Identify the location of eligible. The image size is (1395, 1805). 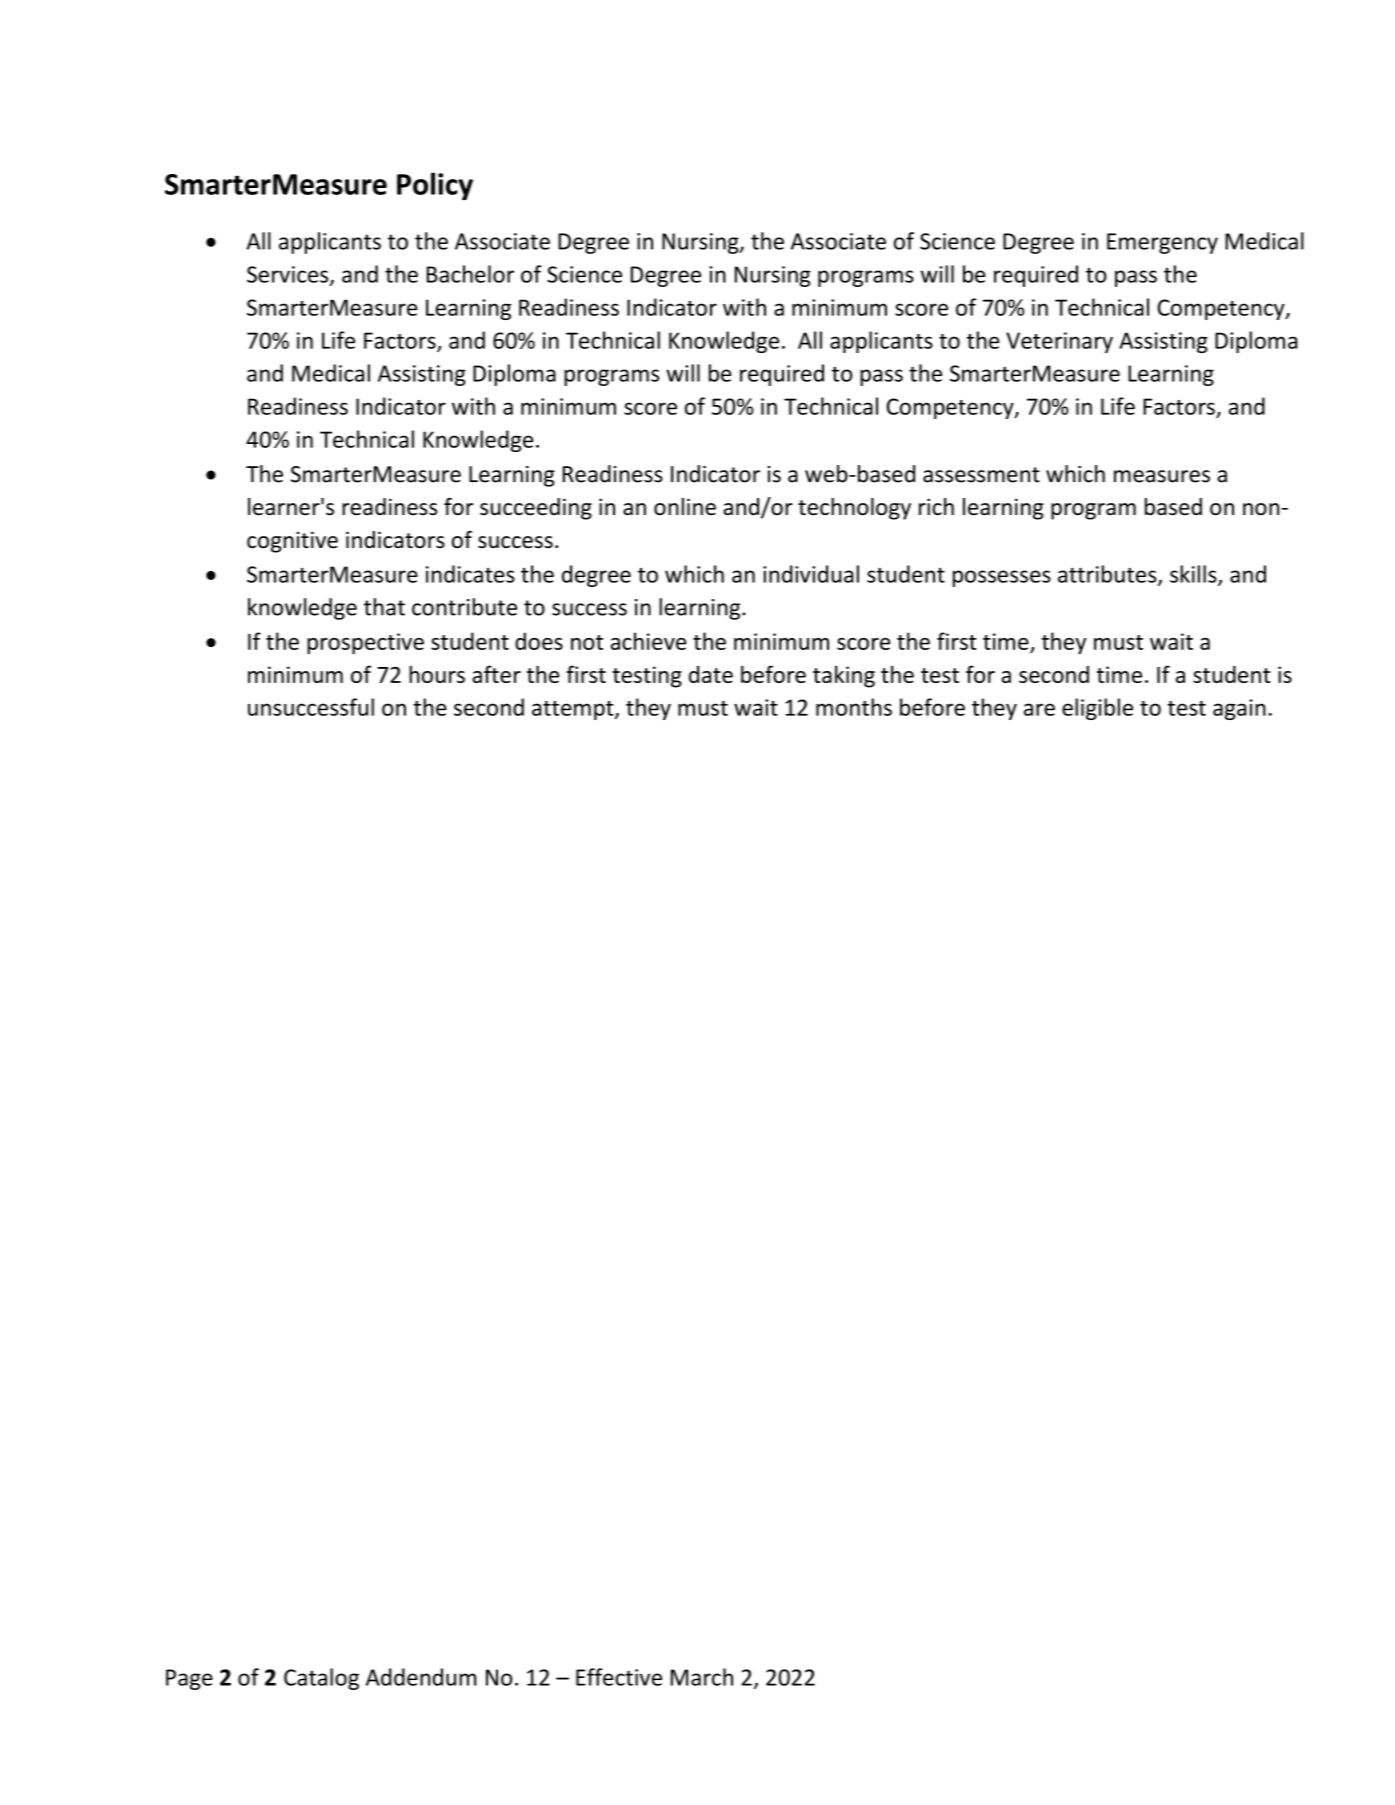
(1097, 709).
